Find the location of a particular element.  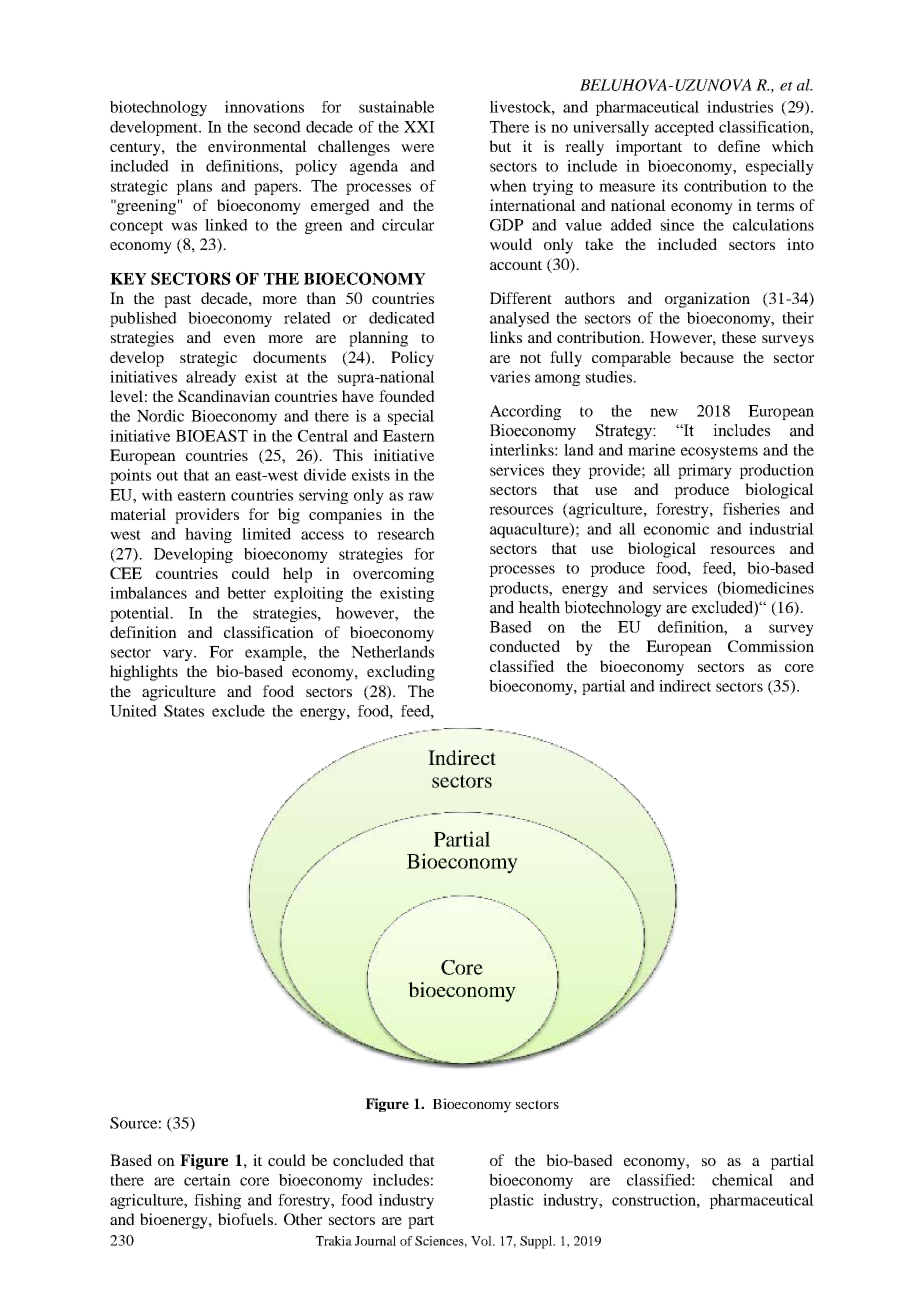

States is located at coordinates (184, 711).
